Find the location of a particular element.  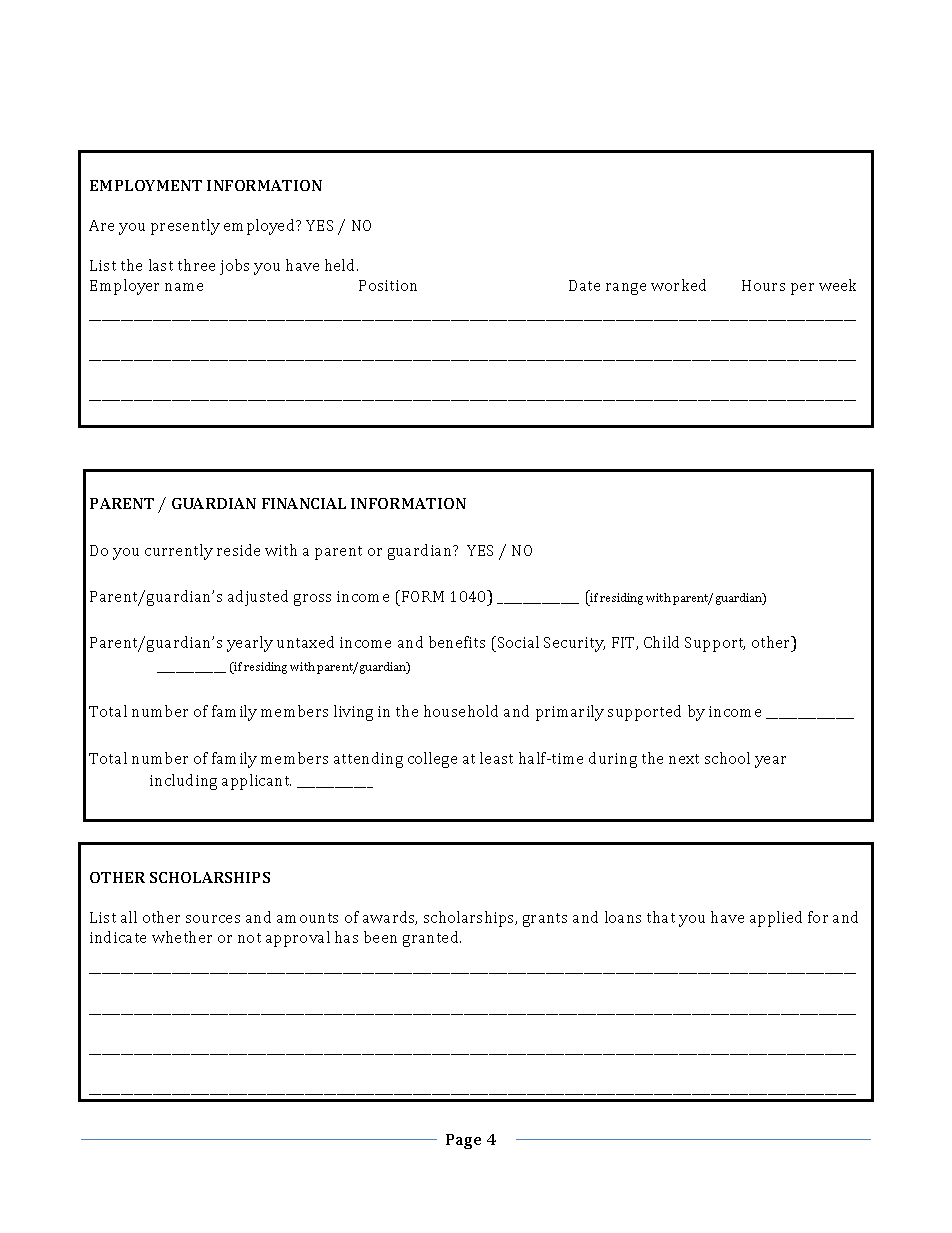

Hours is located at coordinates (763, 285).
